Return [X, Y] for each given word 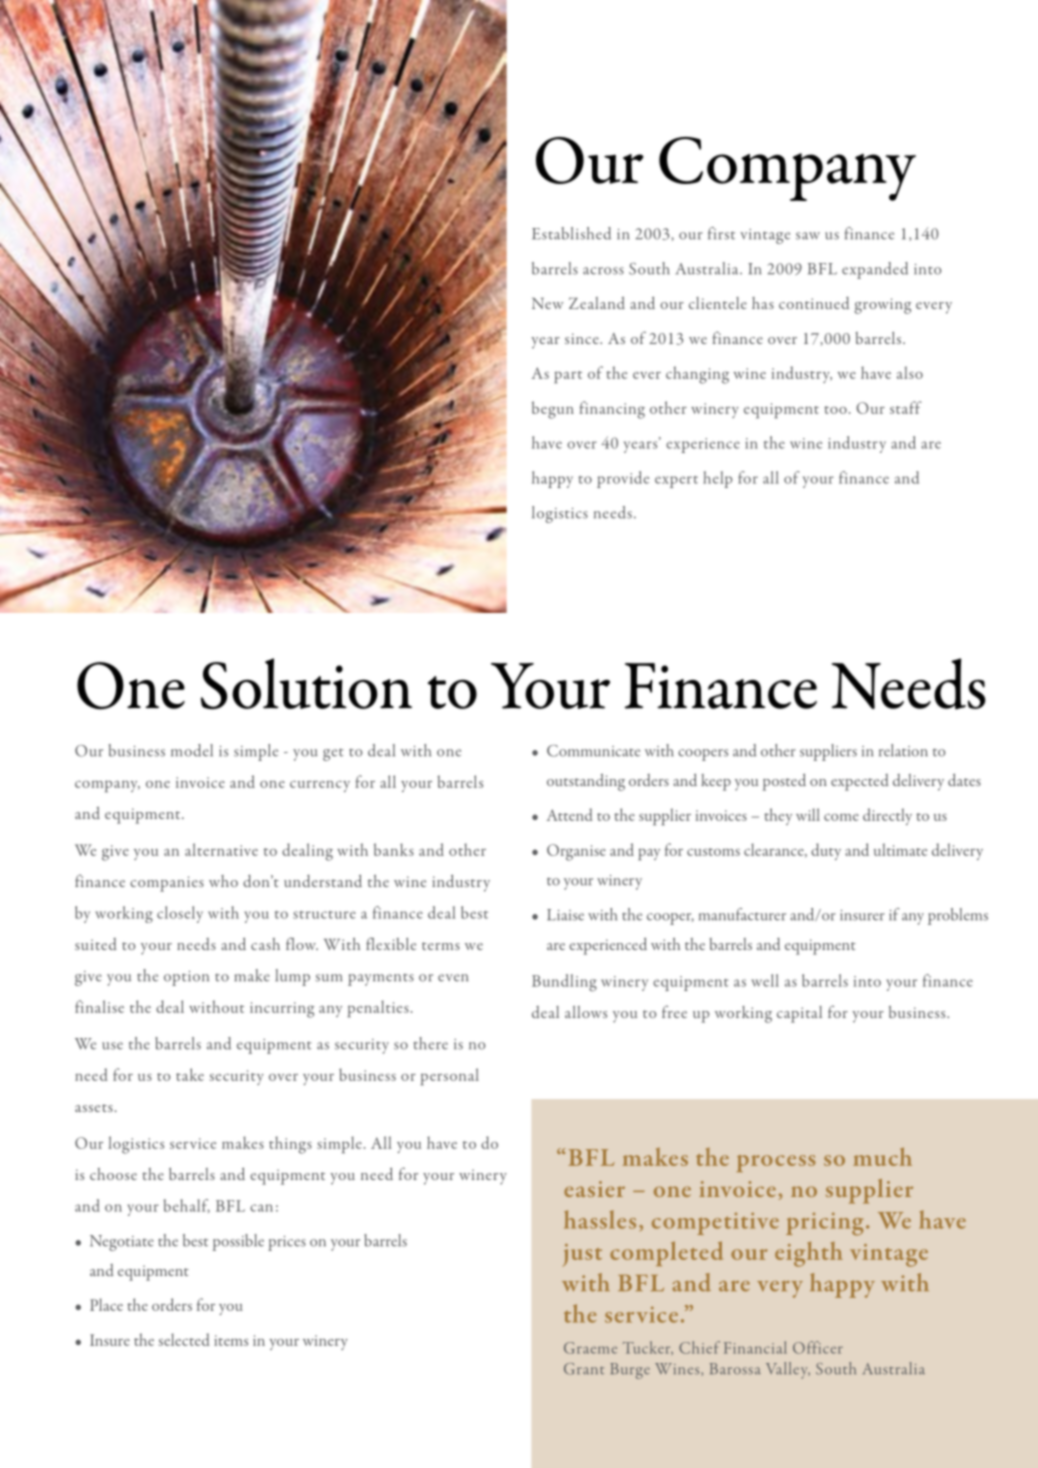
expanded [875, 270]
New [548, 303]
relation [903, 750]
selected [184, 1339]
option [186, 978]
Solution [306, 683]
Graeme [590, 1348]
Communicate [593, 751]
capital [799, 1014]
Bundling [564, 983]
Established [571, 233]
